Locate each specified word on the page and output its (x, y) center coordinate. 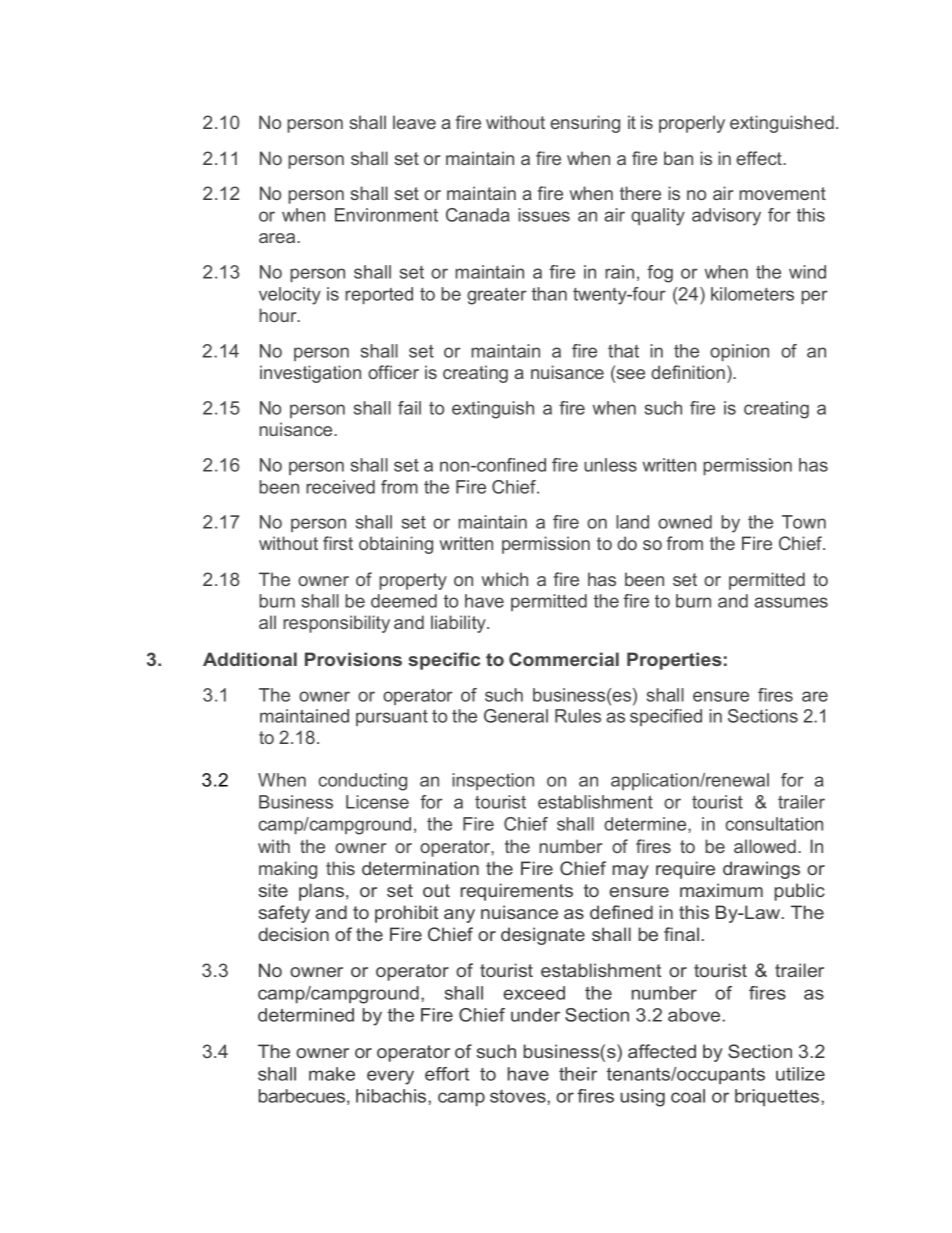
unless (610, 465)
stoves (519, 1096)
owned (685, 522)
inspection (493, 781)
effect (760, 158)
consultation (774, 824)
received (340, 487)
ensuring (585, 124)
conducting (362, 782)
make (332, 1074)
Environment (386, 215)
